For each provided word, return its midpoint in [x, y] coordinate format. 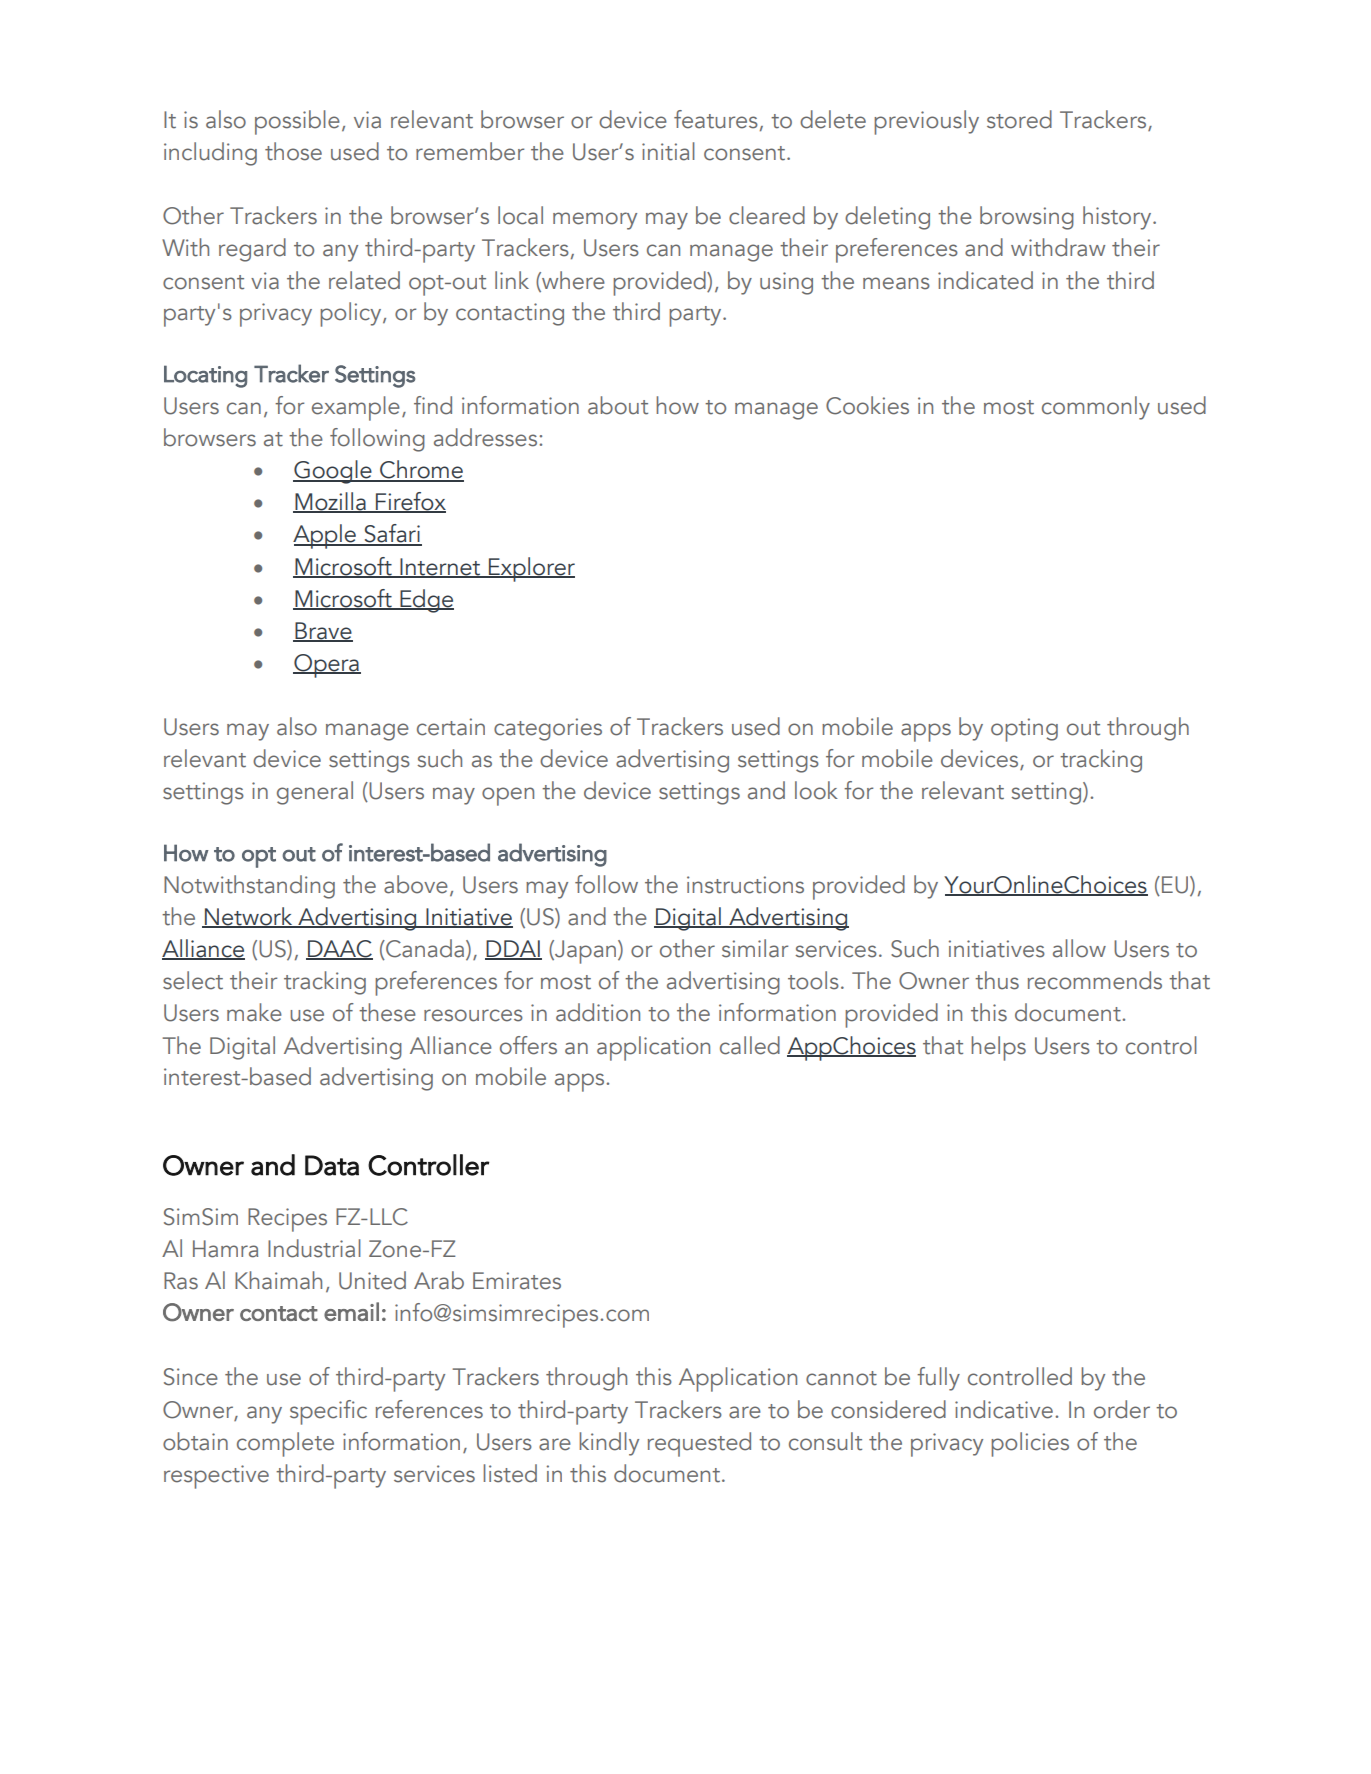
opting [1024, 730]
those [293, 151]
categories [548, 729]
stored [1019, 119]
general [315, 793]
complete [285, 1444]
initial [668, 151]
